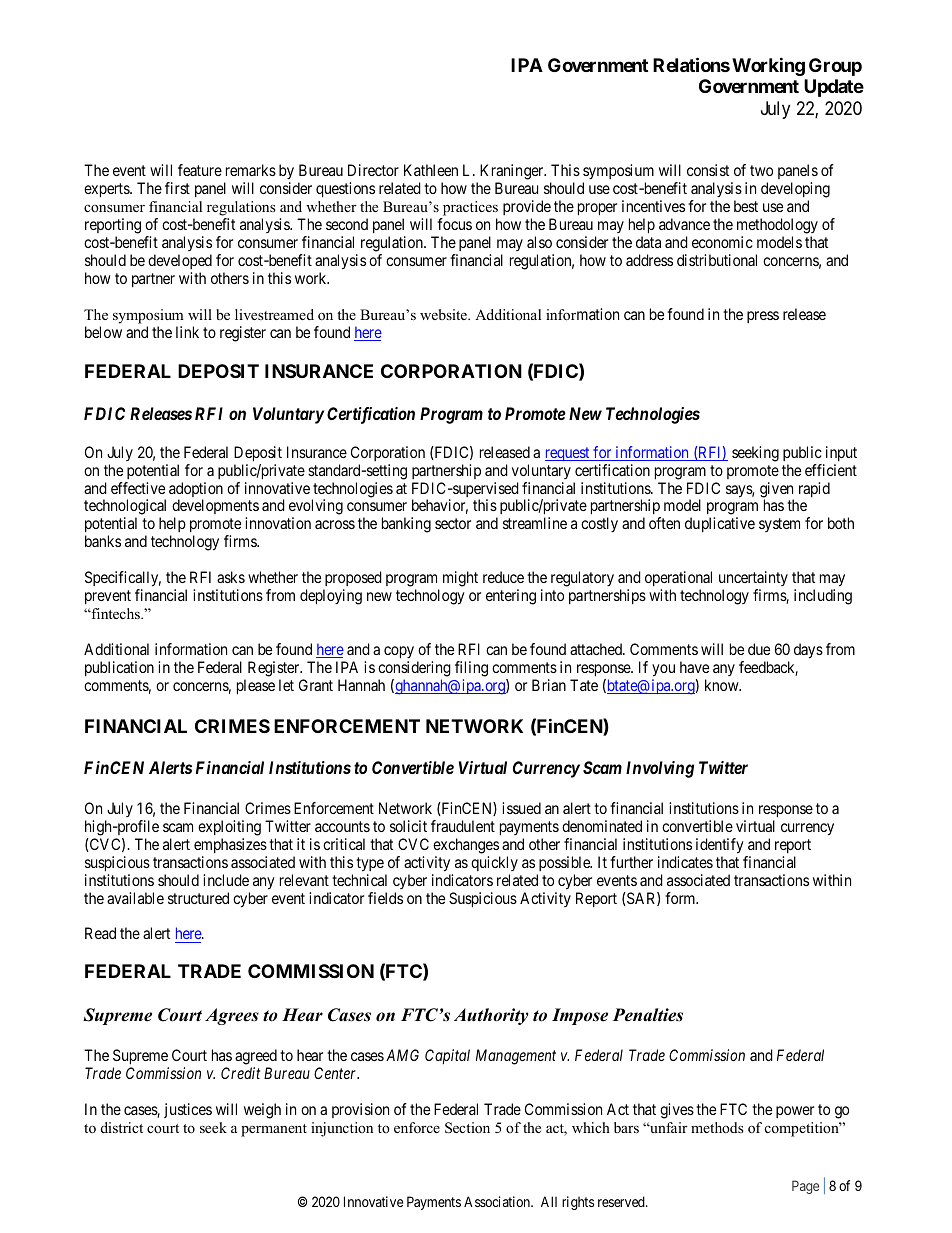 The width and height of the screenshot is (952, 1233). Describe the element at coordinates (763, 317) in the screenshot. I see `press` at that location.
